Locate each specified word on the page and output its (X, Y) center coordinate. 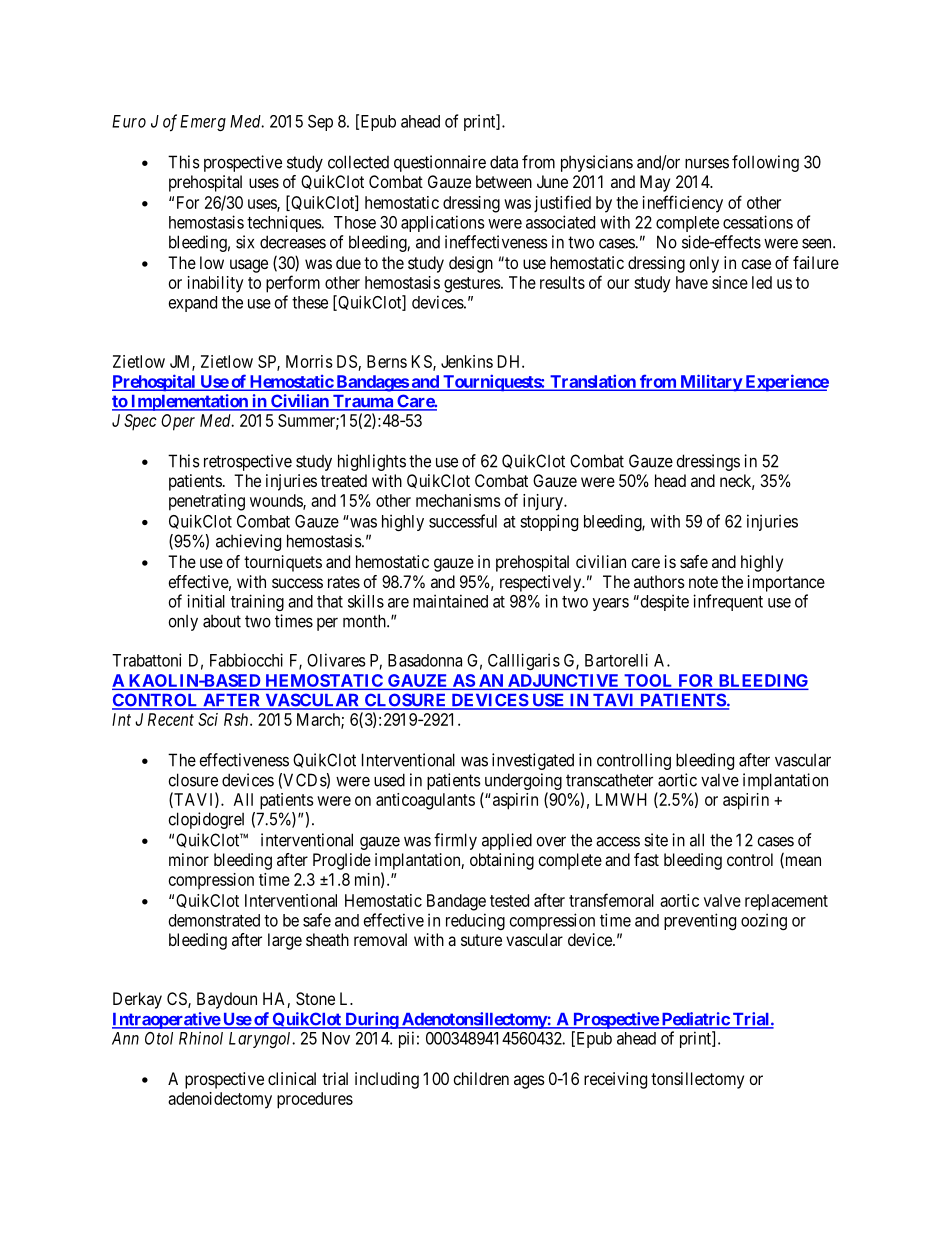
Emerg (203, 123)
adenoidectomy (220, 1100)
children (481, 1078)
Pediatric (695, 1020)
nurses (707, 163)
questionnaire (440, 163)
